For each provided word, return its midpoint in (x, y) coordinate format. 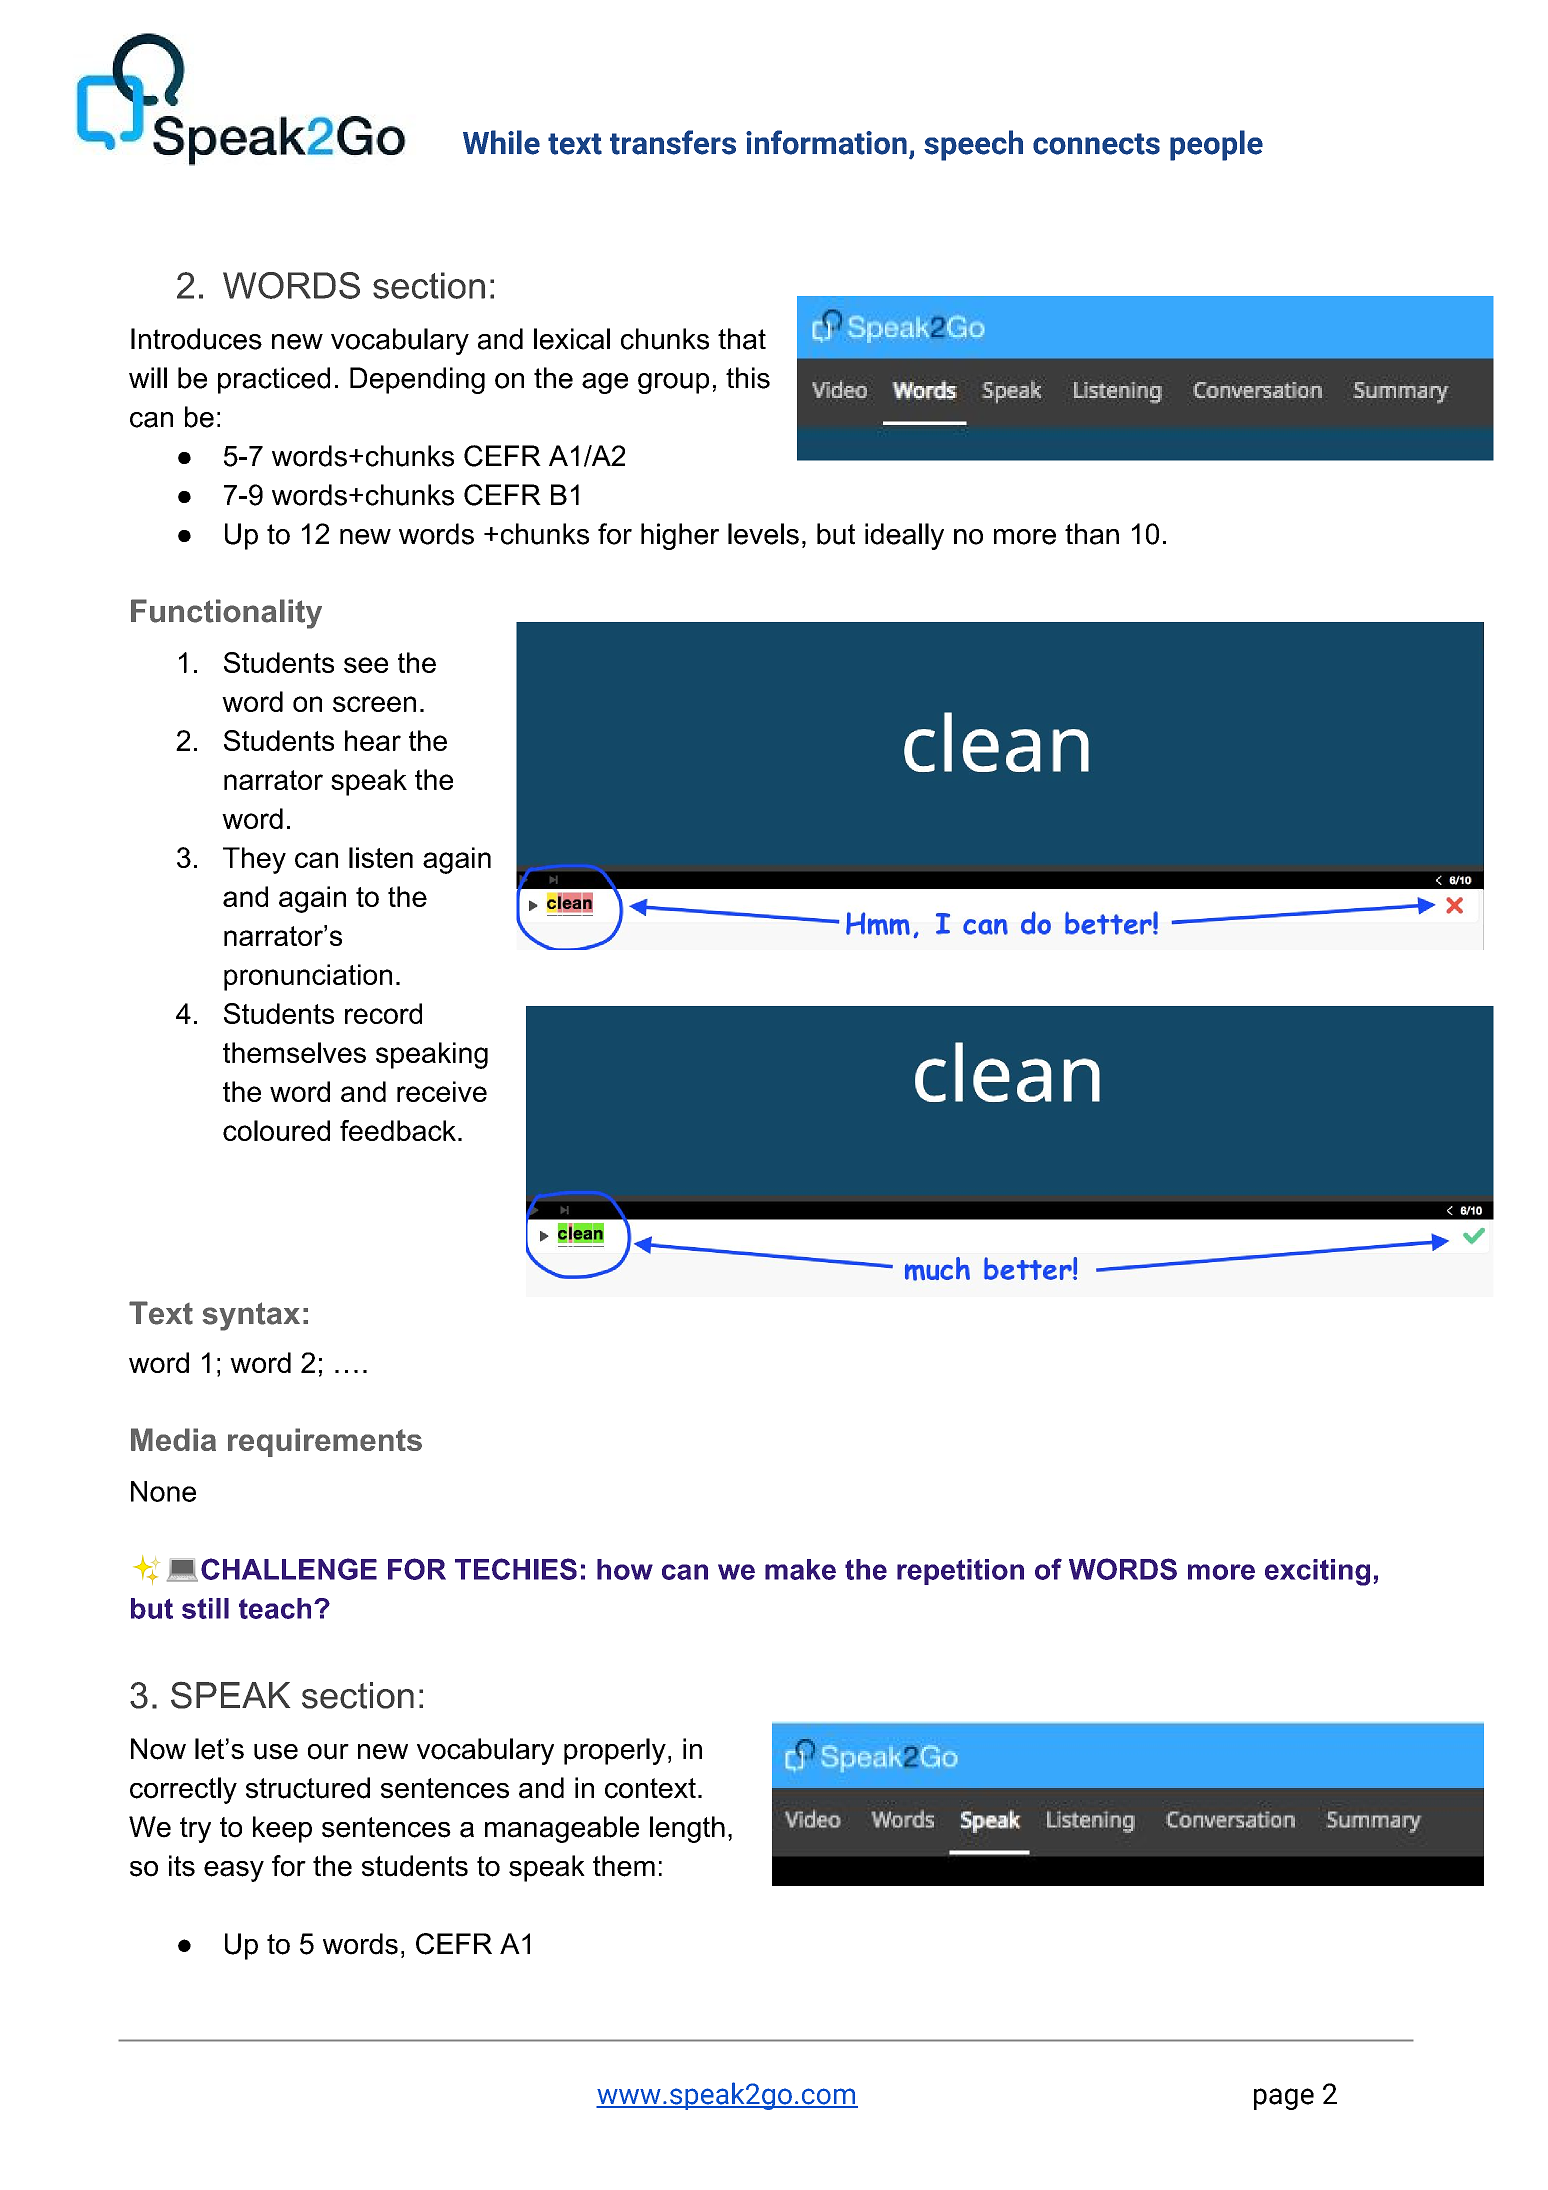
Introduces (196, 339)
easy (234, 1871)
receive (442, 1091)
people (1216, 145)
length (687, 1829)
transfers (673, 142)
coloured (276, 1130)
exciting (1317, 1572)
